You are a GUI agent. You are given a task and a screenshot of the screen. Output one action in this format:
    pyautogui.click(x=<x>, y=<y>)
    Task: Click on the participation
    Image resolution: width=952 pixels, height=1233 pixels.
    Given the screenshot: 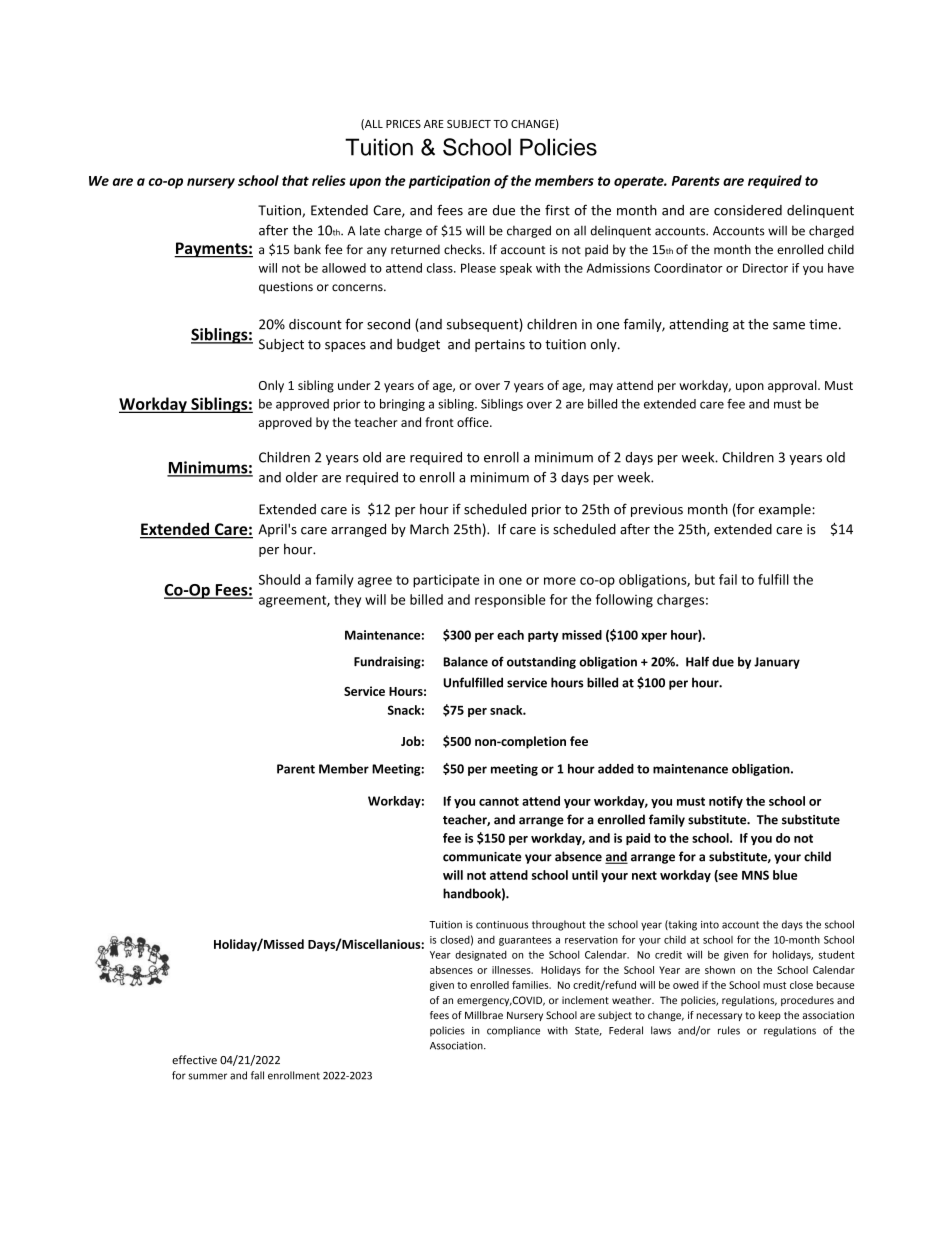 What is the action you would take?
    pyautogui.click(x=449, y=182)
